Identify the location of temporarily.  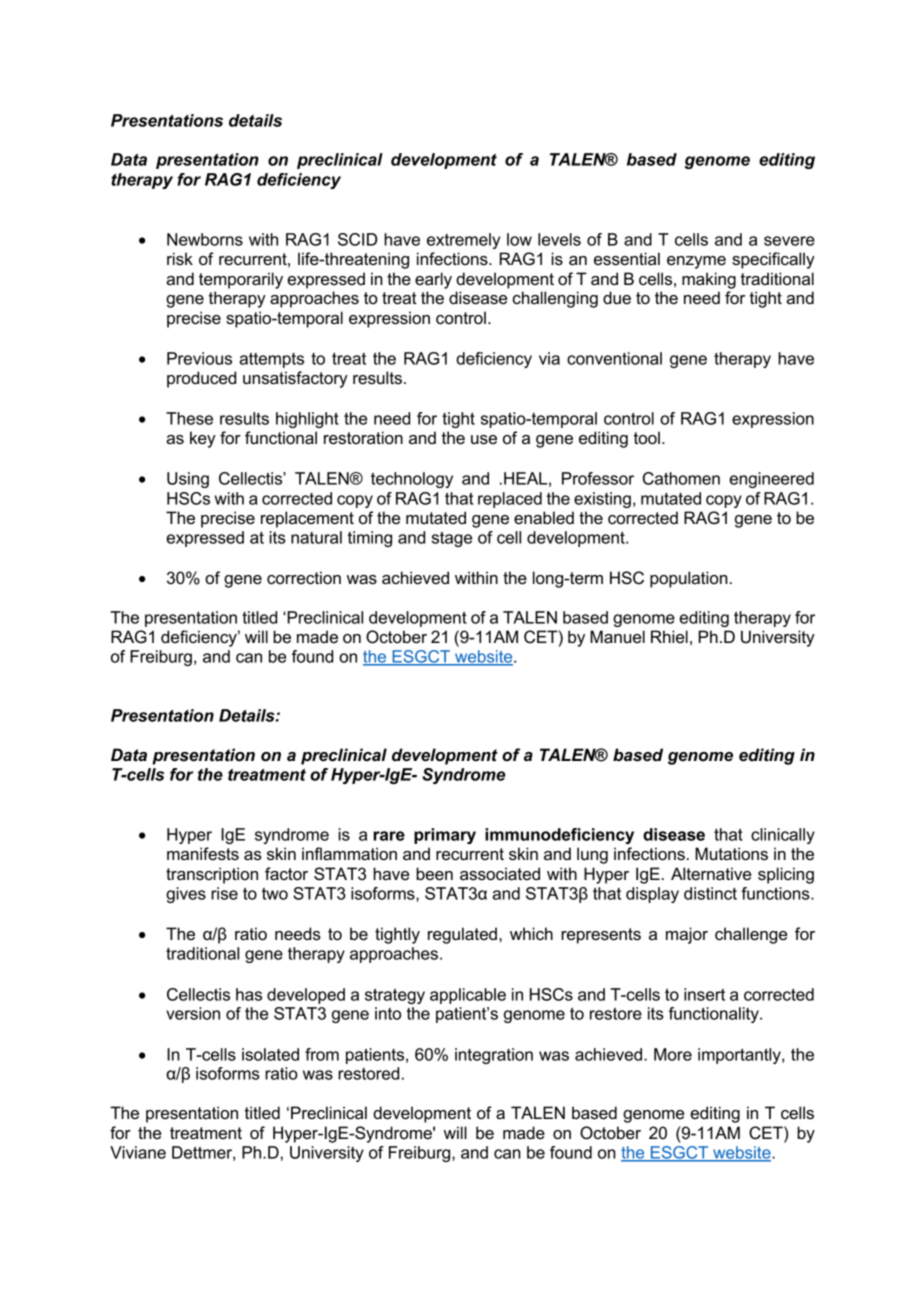
(241, 280).
